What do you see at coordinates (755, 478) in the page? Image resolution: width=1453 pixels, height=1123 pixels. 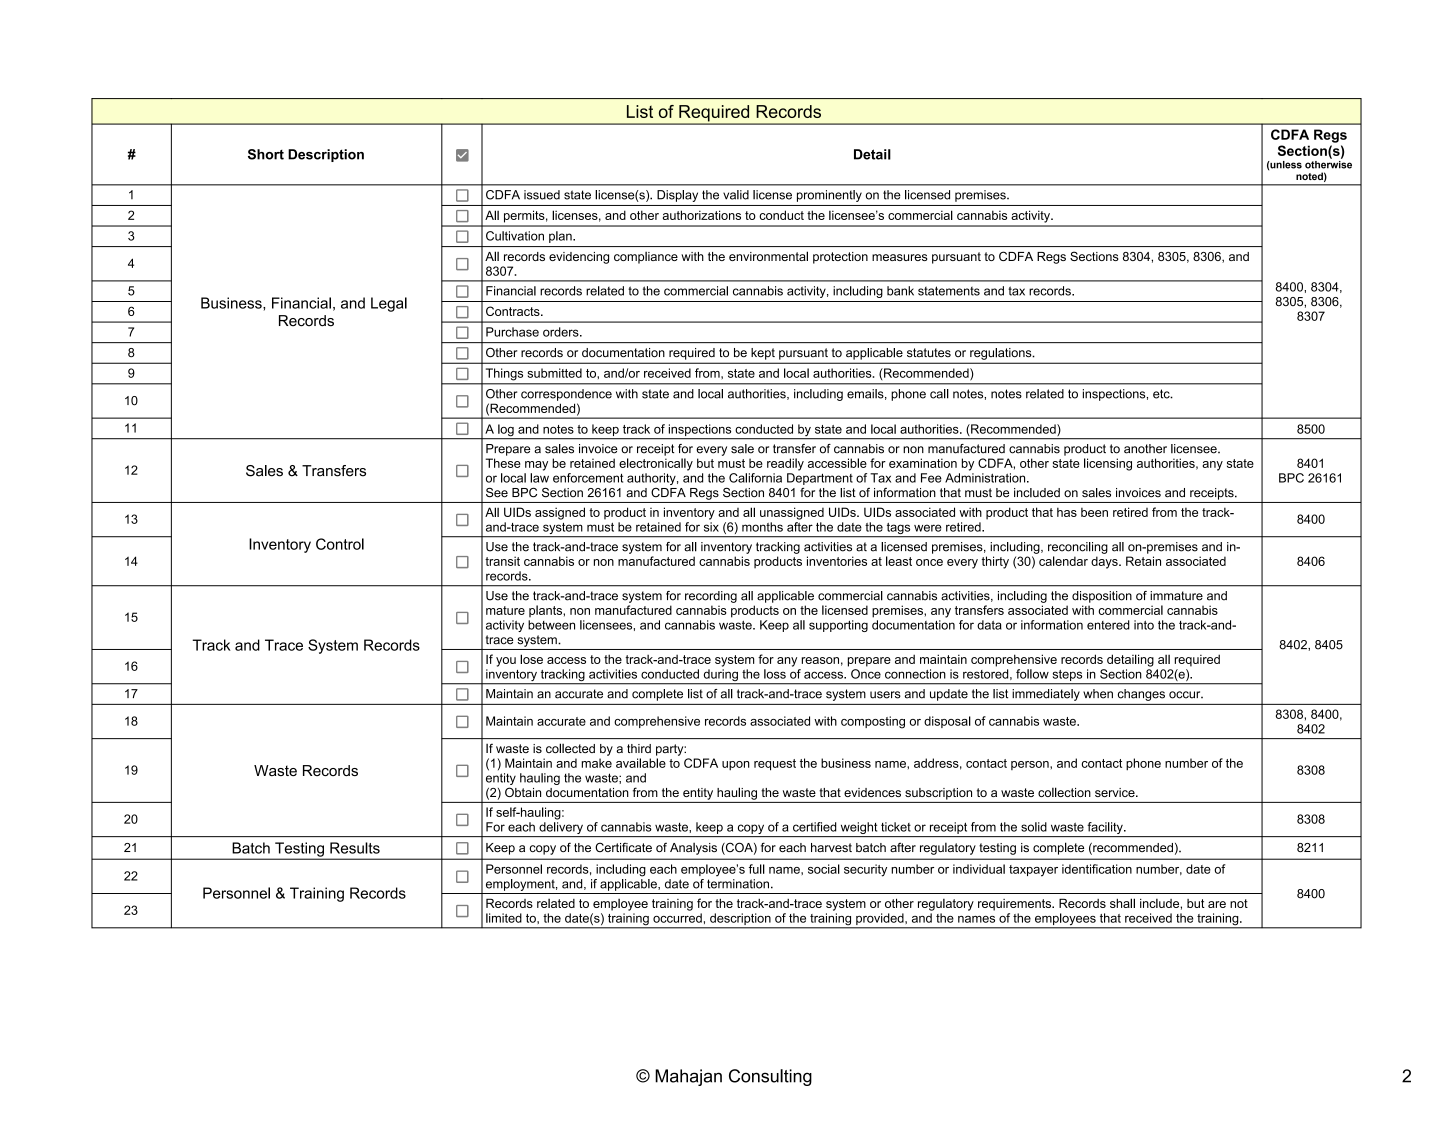 I see `California` at bounding box center [755, 478].
